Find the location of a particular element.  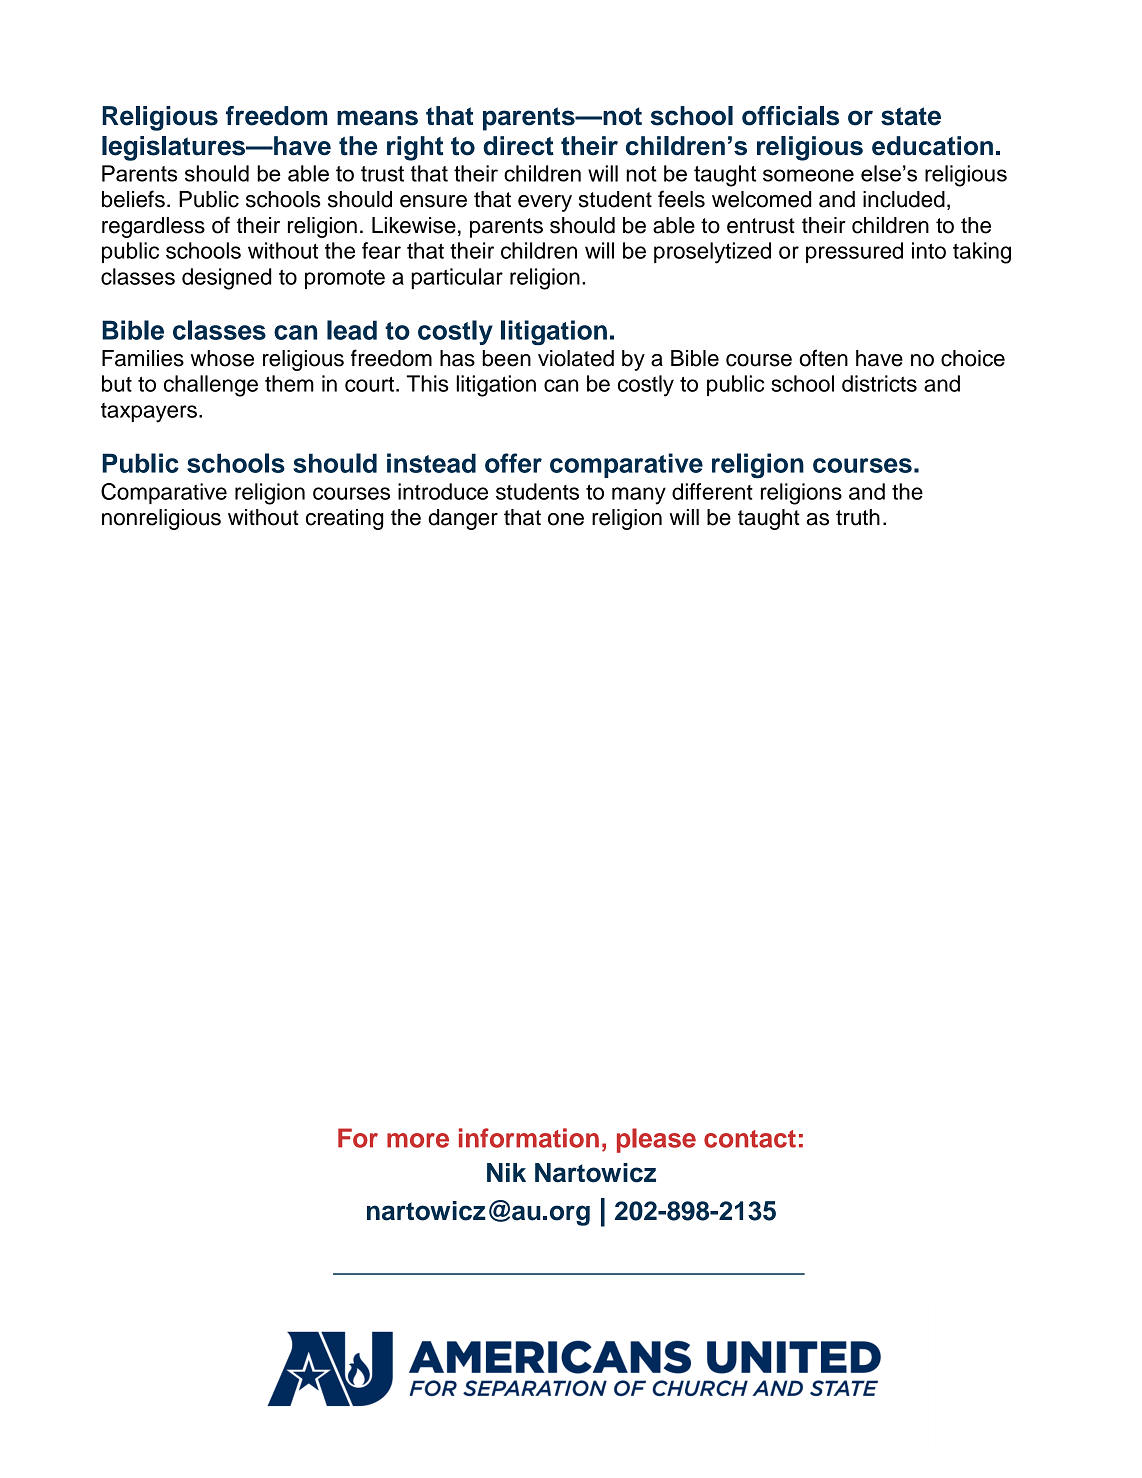

beliefs is located at coordinates (133, 199).
